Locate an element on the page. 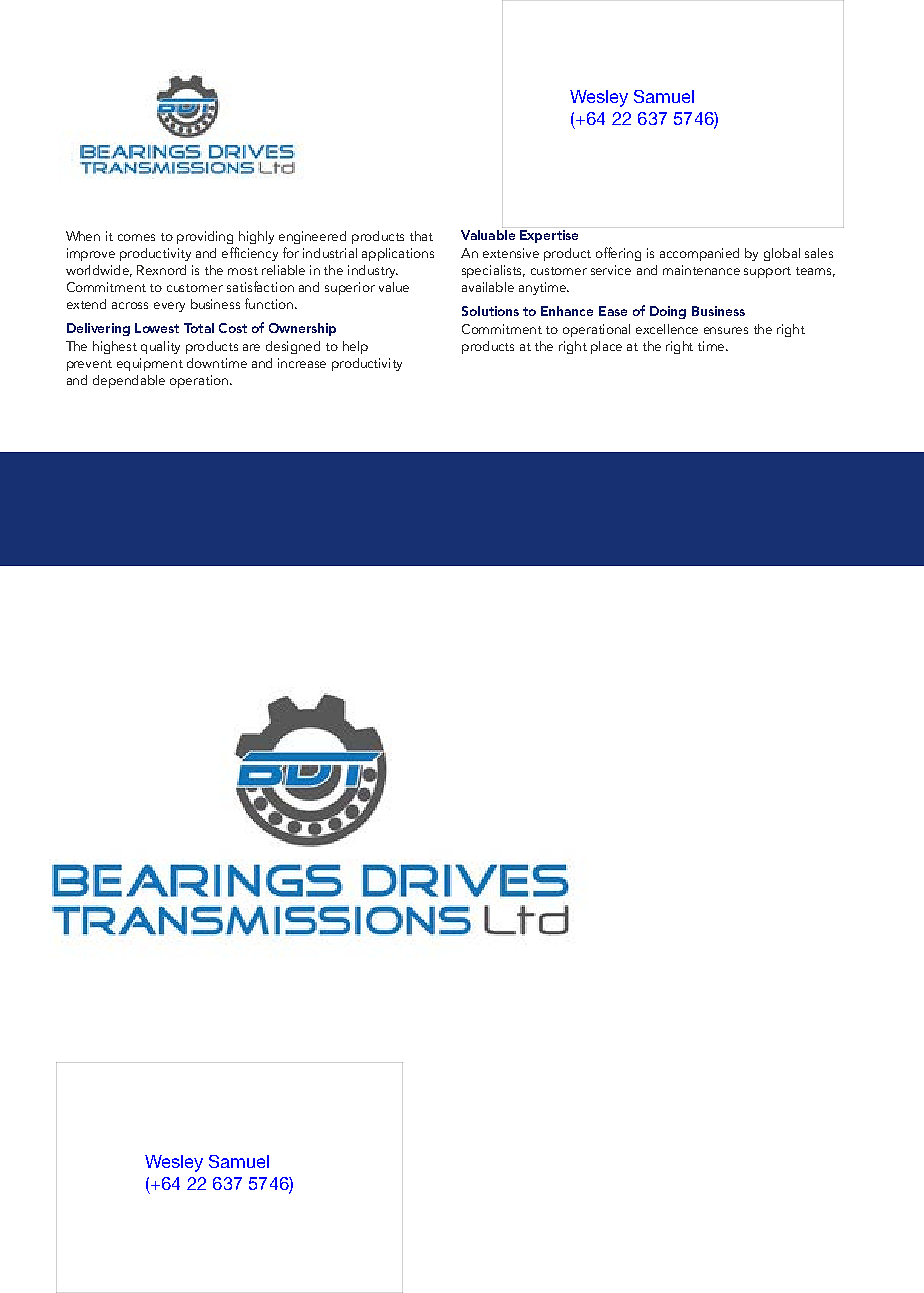 This document has height=1293, width=924. place is located at coordinates (606, 347).
